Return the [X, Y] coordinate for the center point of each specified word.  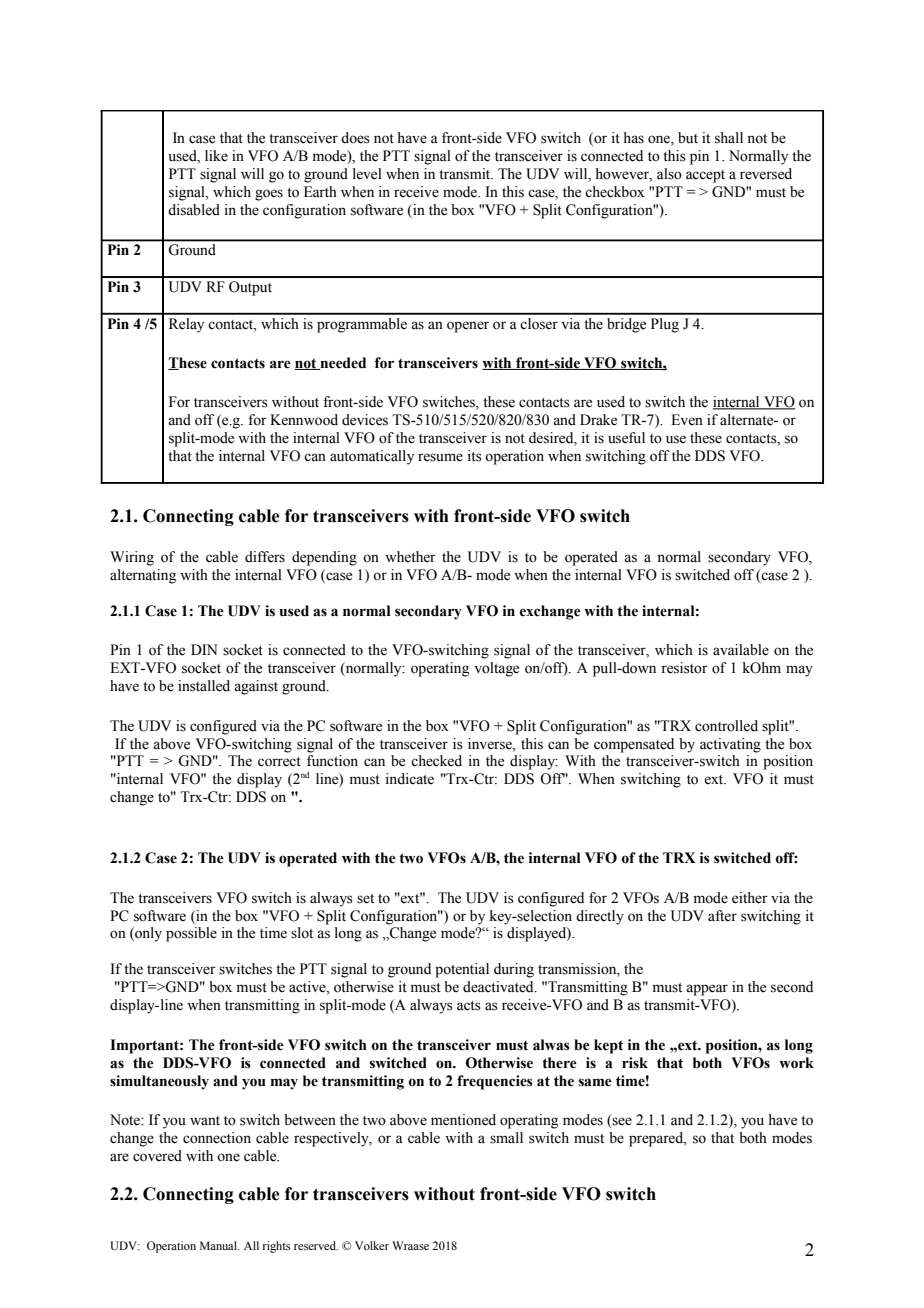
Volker [372, 1245]
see [621, 1122]
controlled [726, 726]
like [216, 156]
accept [705, 176]
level [367, 174]
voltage [496, 669]
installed [204, 686]
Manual [219, 1245]
